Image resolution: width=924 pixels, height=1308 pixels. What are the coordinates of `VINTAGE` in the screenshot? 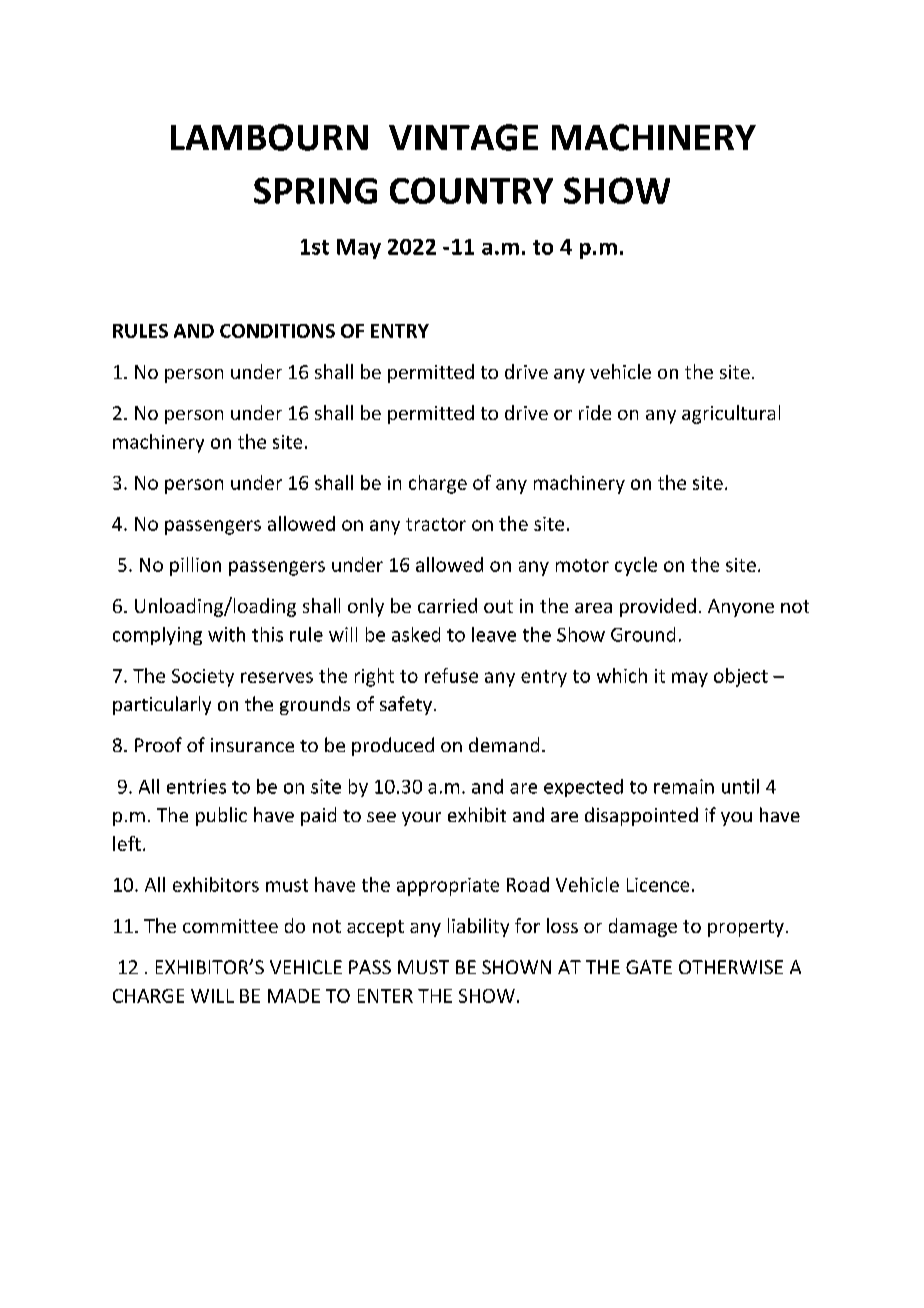 It's located at (463, 137).
